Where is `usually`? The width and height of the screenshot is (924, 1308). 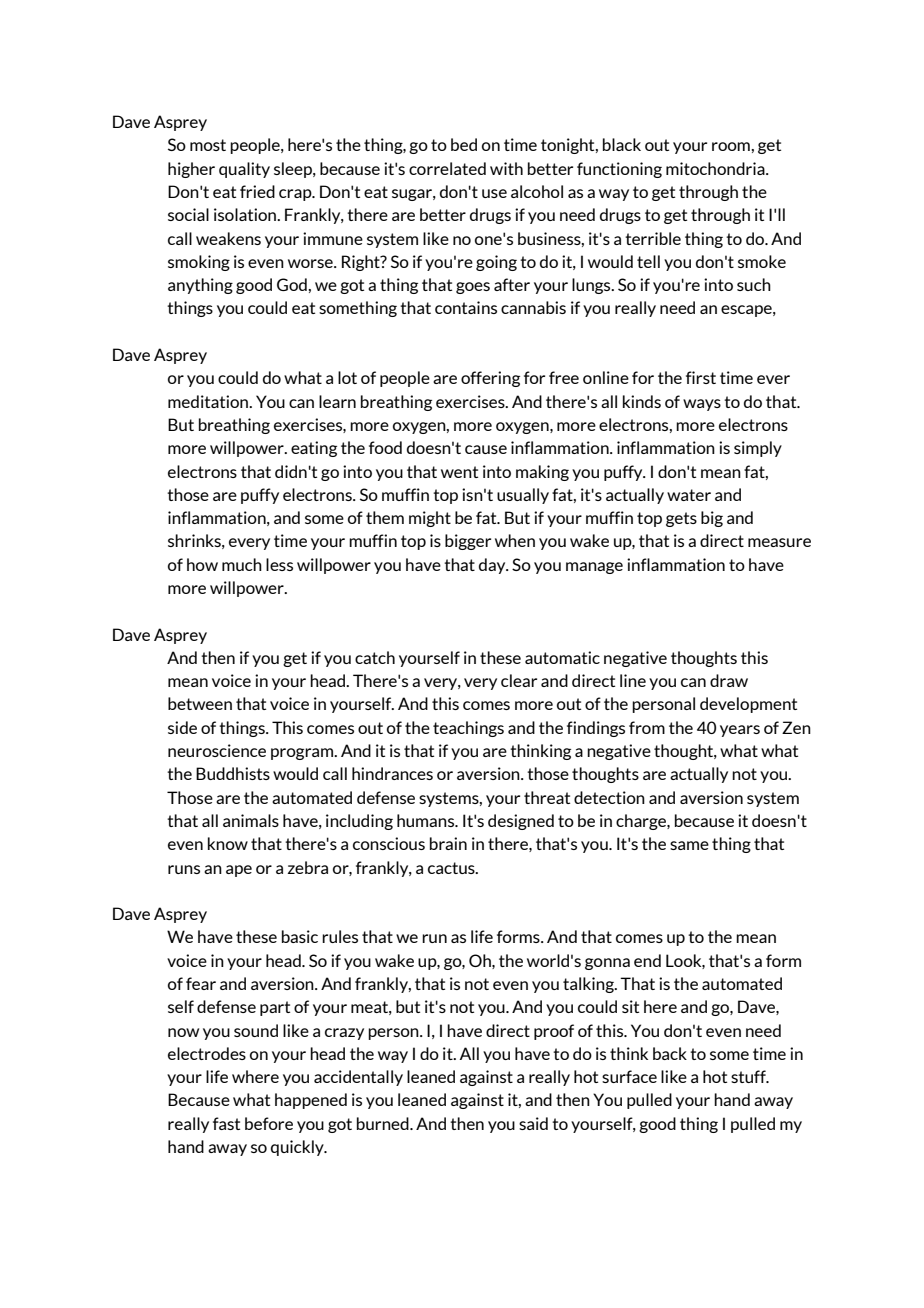
usually is located at coordinates (523, 496).
